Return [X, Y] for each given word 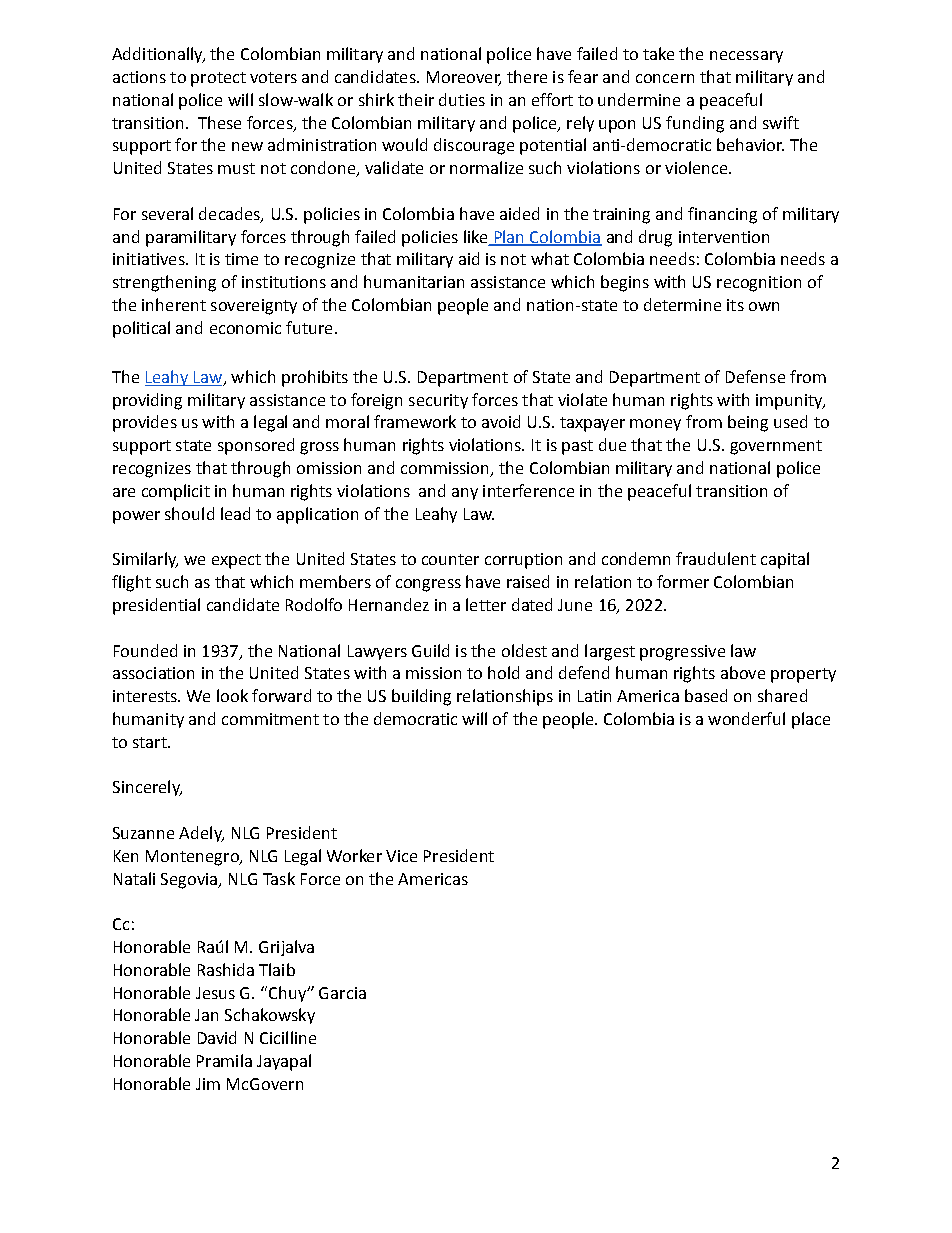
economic [245, 328]
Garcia [342, 993]
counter [450, 559]
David [217, 1037]
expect [236, 561]
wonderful [746, 718]
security [438, 401]
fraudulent [716, 558]
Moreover [464, 78]
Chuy [287, 994]
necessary [746, 57]
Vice [401, 856]
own [764, 306]
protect [218, 79]
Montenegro [193, 858]
